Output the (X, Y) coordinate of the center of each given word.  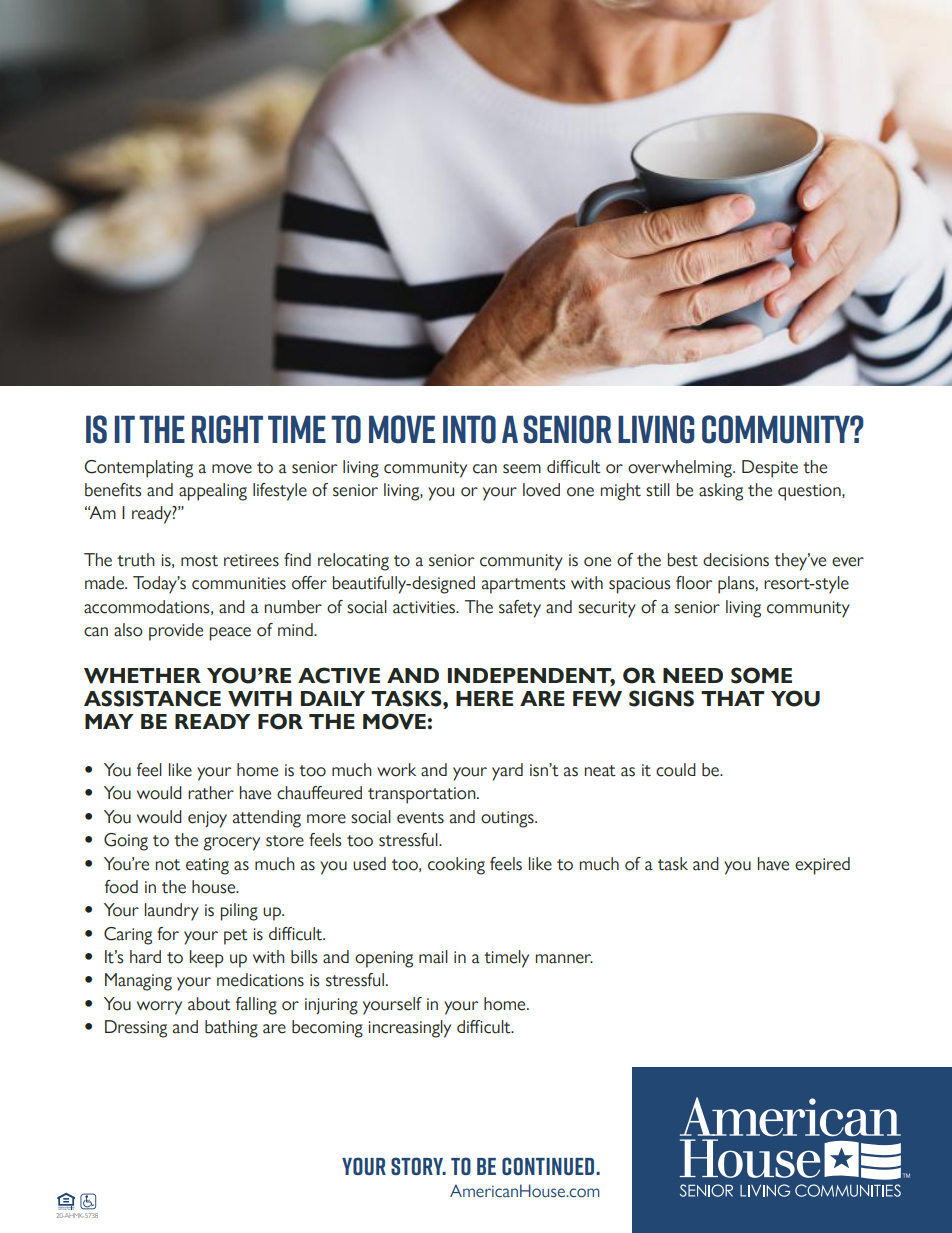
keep (207, 959)
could (676, 770)
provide (176, 632)
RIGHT (227, 429)
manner (564, 959)
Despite (770, 469)
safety (520, 609)
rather (211, 793)
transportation (423, 795)
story (418, 1166)
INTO (469, 429)
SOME (761, 675)
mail (433, 957)
